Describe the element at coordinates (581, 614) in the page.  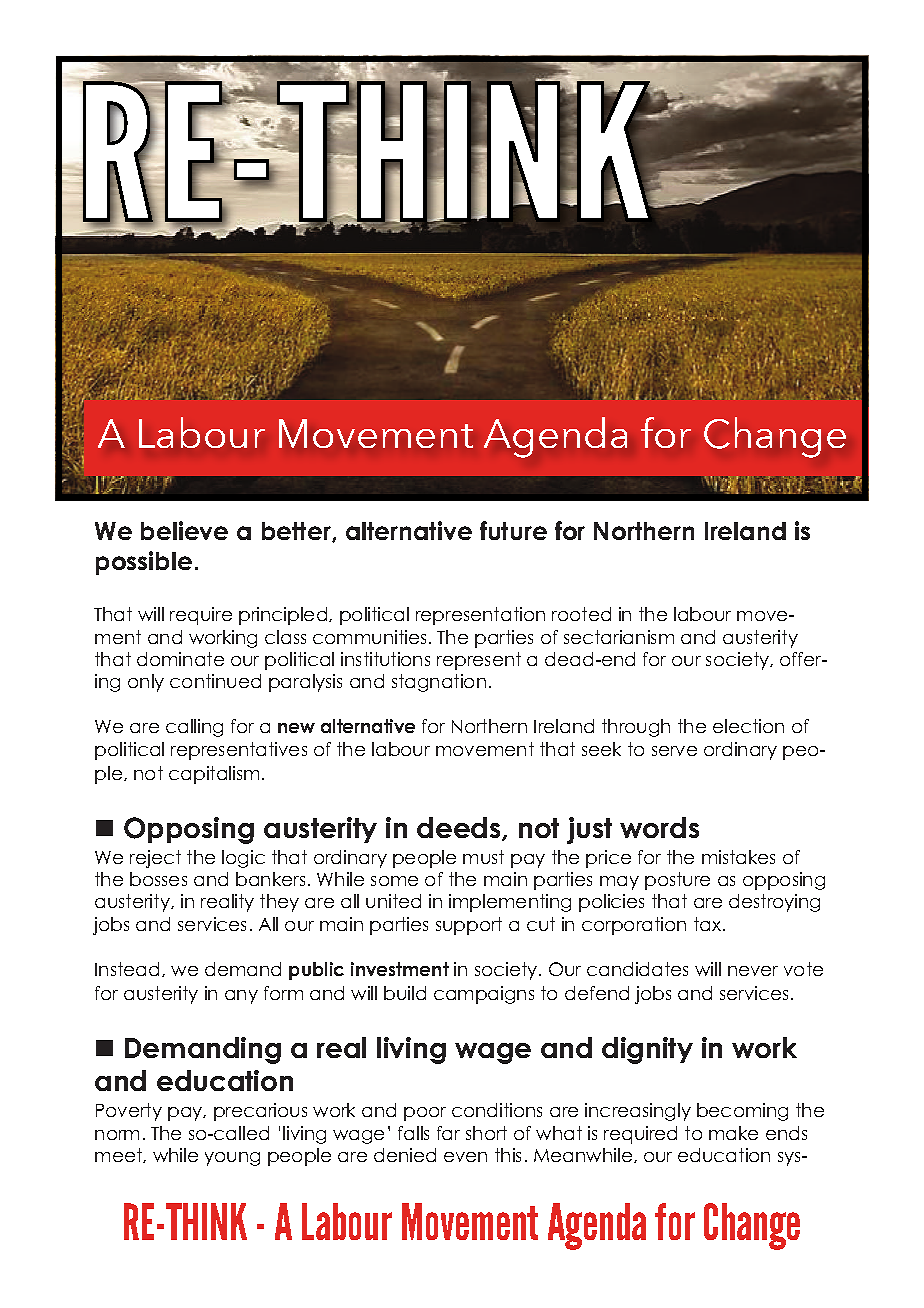
I see `rooted` at that location.
